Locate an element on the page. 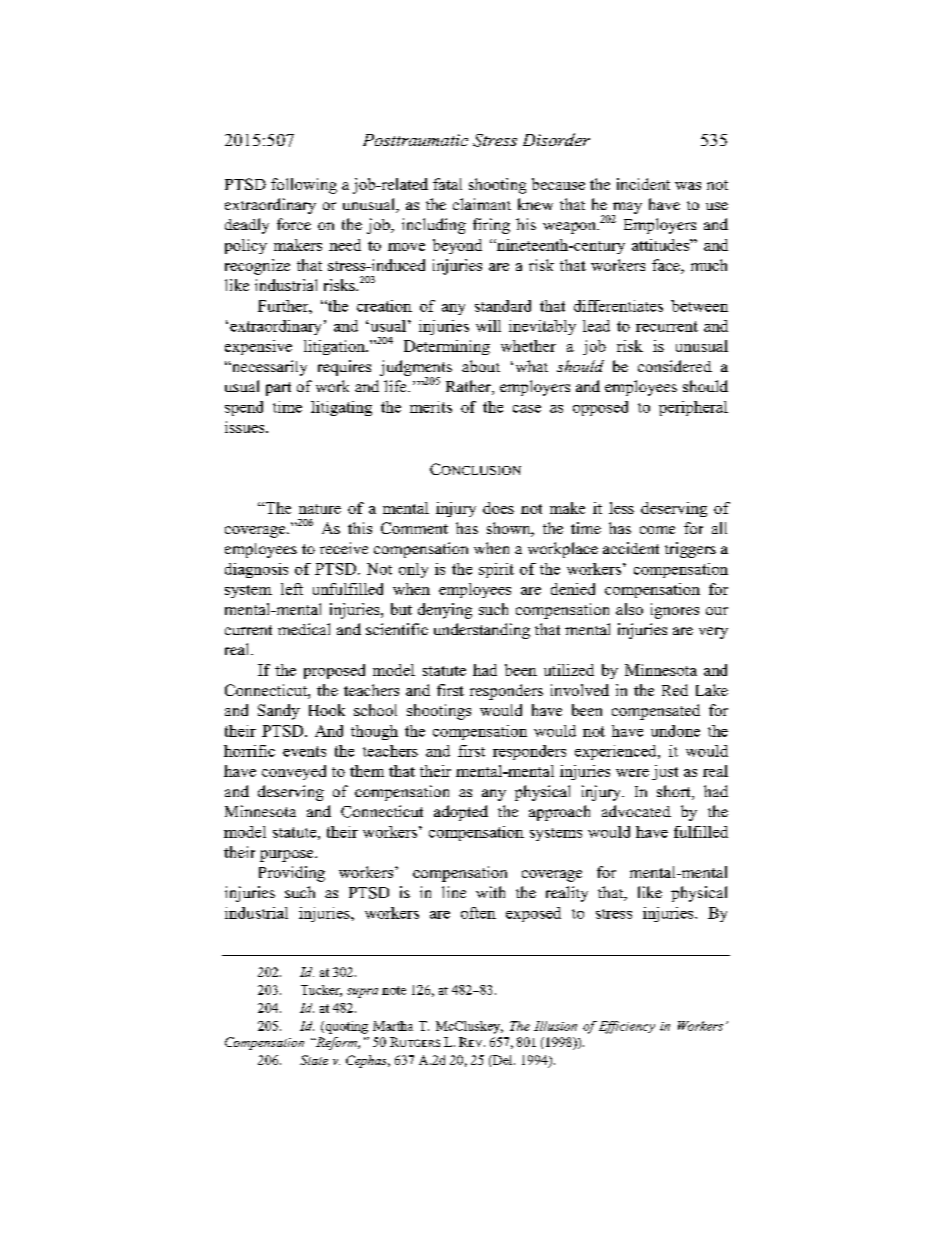  Illusion is located at coordinates (555, 1026).
